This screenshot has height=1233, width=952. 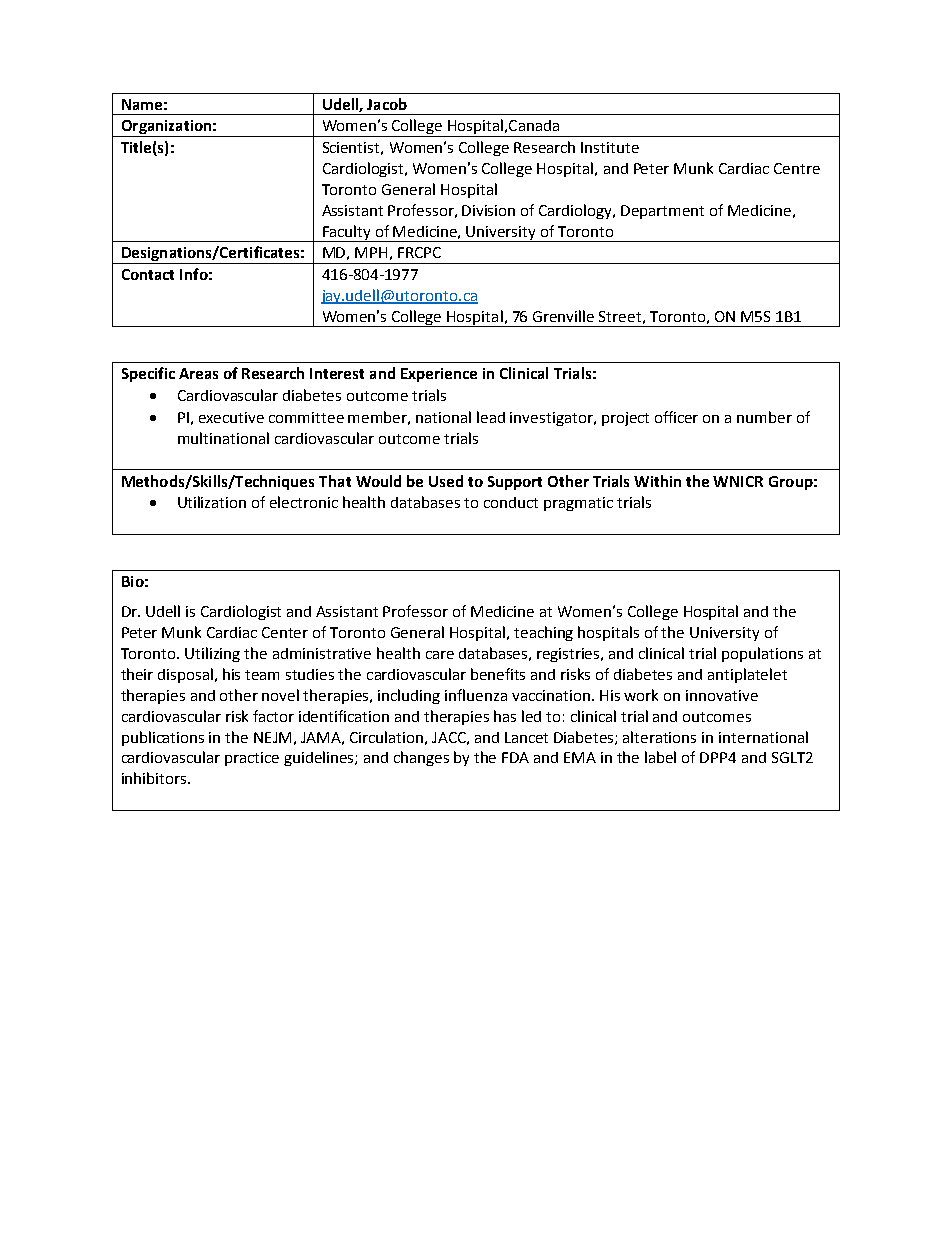 What do you see at coordinates (676, 417) in the screenshot?
I see `officer` at bounding box center [676, 417].
